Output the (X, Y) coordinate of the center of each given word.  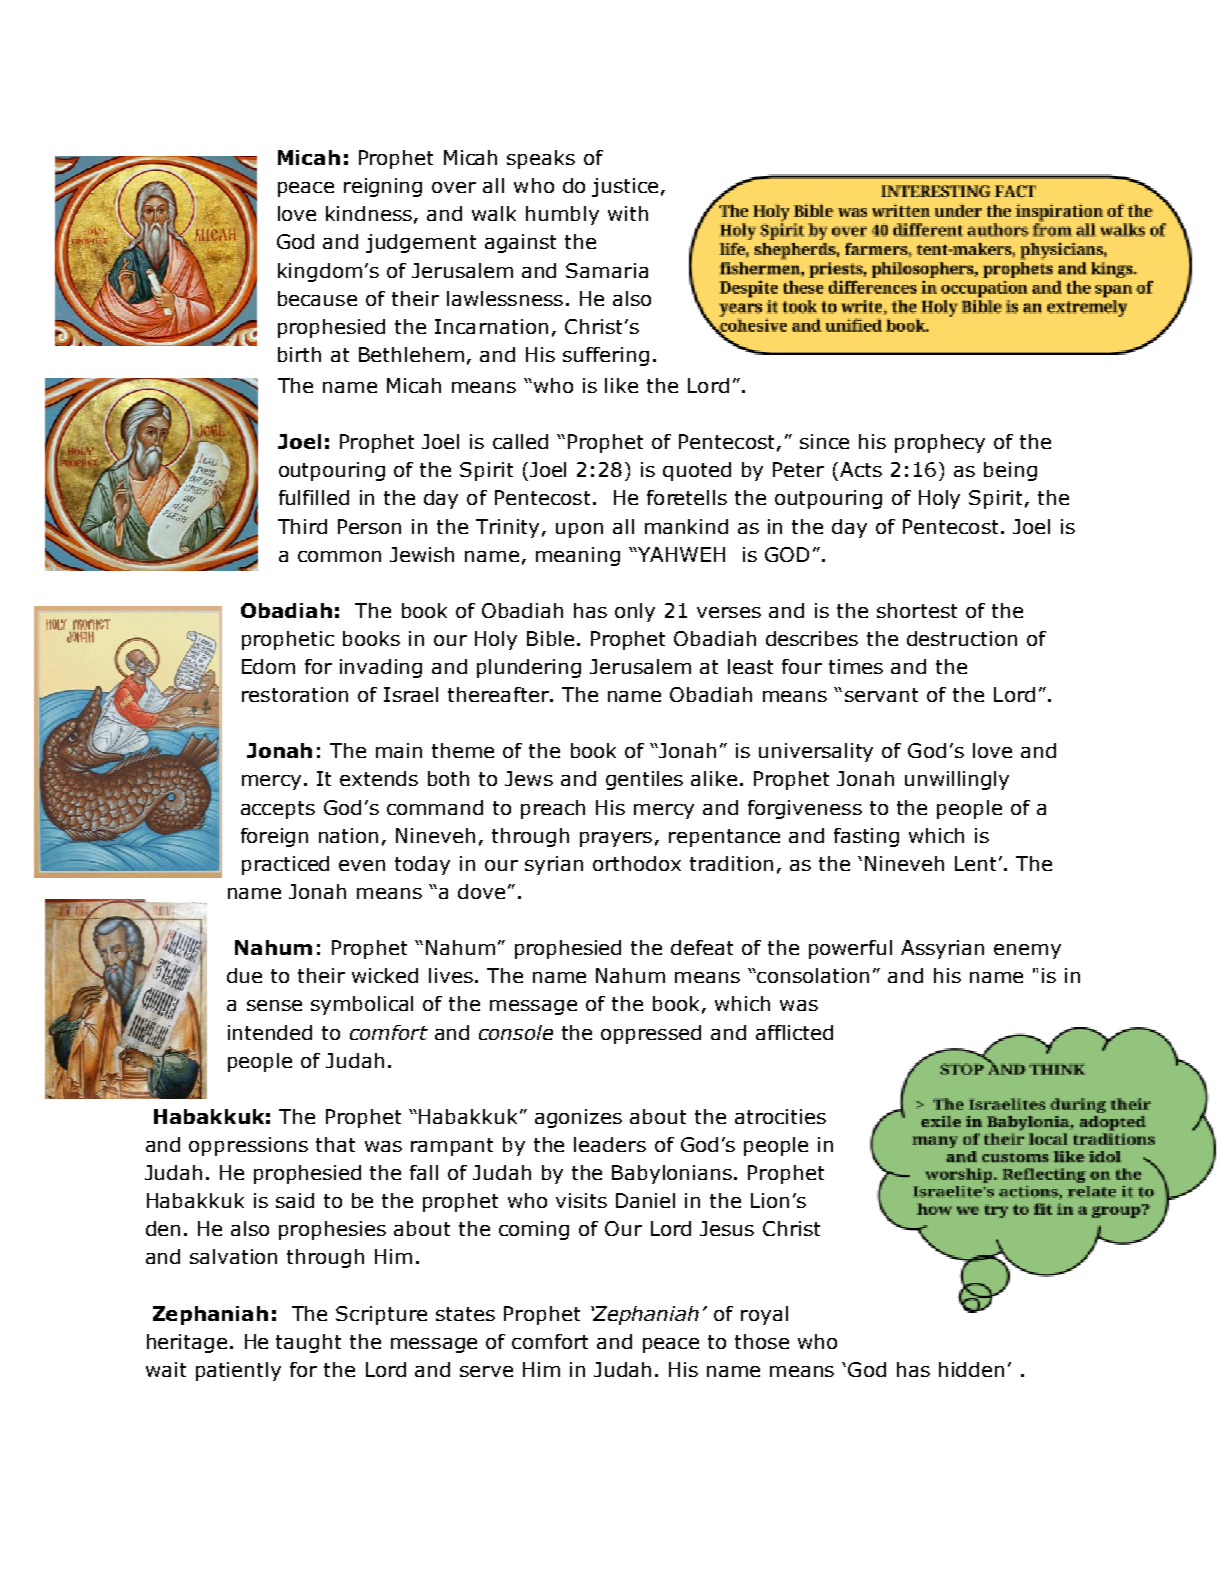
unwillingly (957, 780)
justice (625, 187)
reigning (383, 187)
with (628, 213)
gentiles (644, 780)
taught (308, 1343)
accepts (278, 810)
